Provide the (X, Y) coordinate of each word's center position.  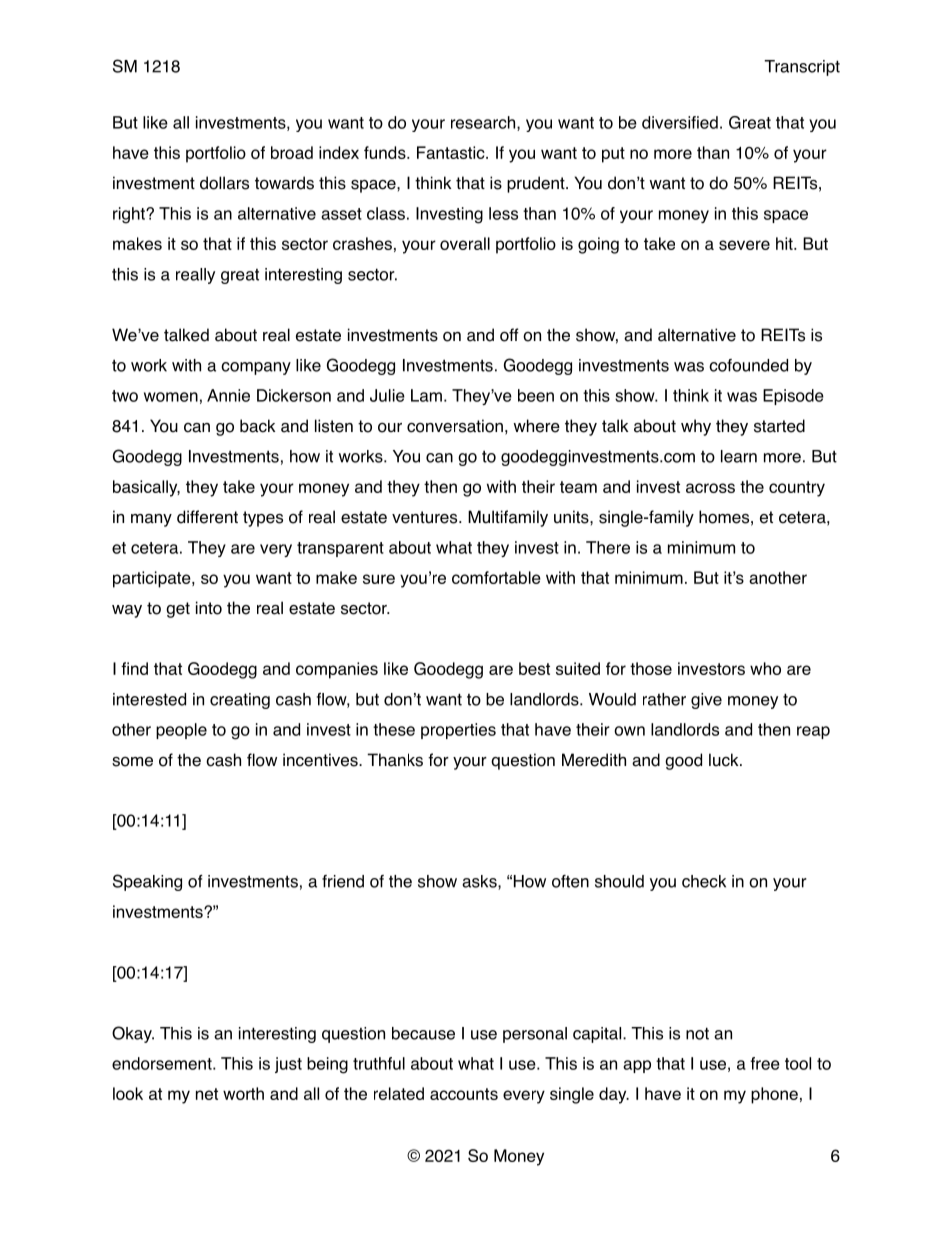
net (207, 1094)
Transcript (802, 68)
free (765, 1063)
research (484, 123)
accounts (464, 1094)
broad (292, 152)
